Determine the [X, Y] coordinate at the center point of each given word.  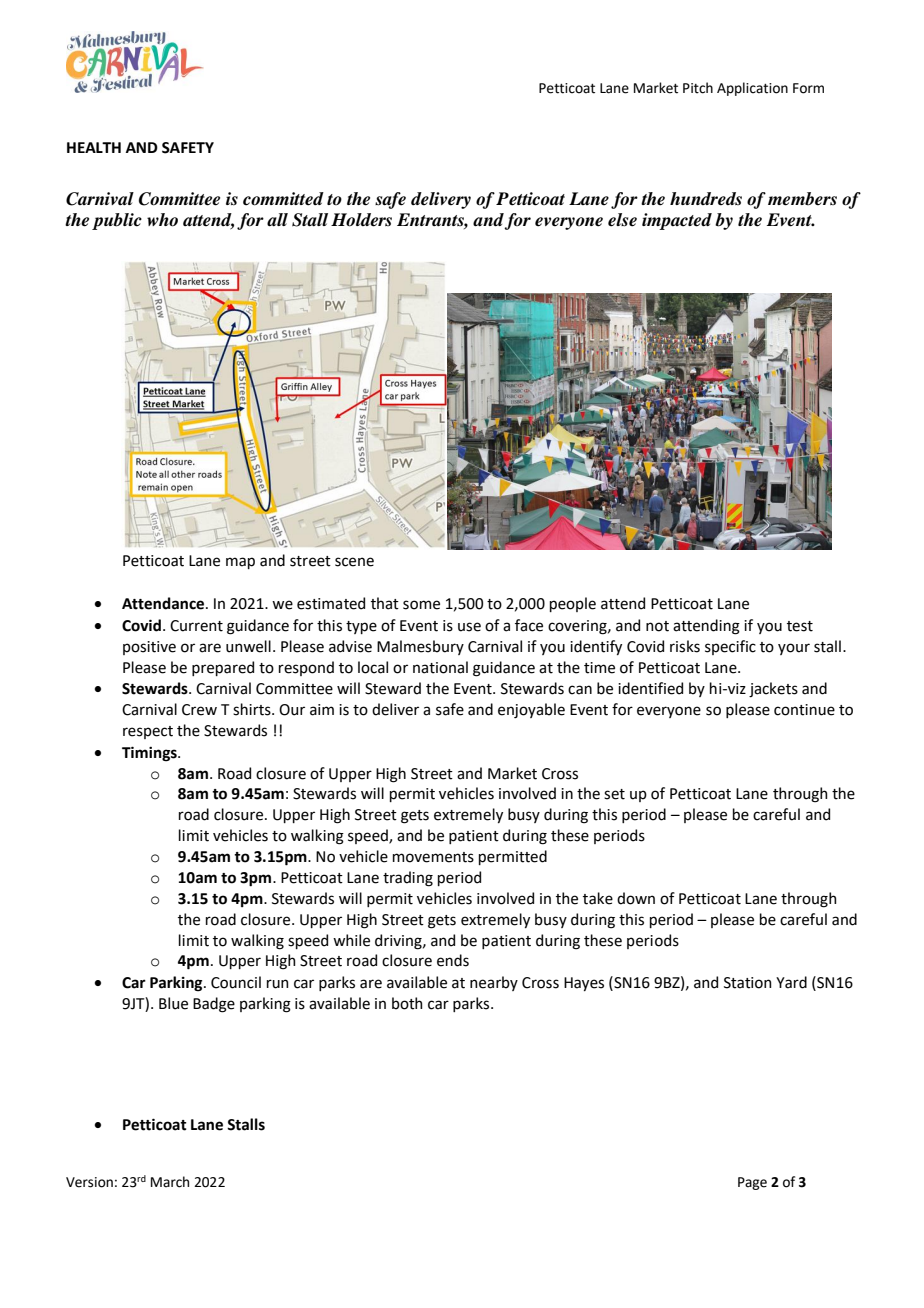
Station [748, 983]
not [657, 626]
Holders [361, 220]
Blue [173, 1003]
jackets [773, 689]
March [170, 1182]
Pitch [698, 88]
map [240, 563]
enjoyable [531, 710]
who [162, 220]
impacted [677, 221]
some [421, 605]
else [622, 220]
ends [453, 960]
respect [148, 732]
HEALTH [94, 147]
